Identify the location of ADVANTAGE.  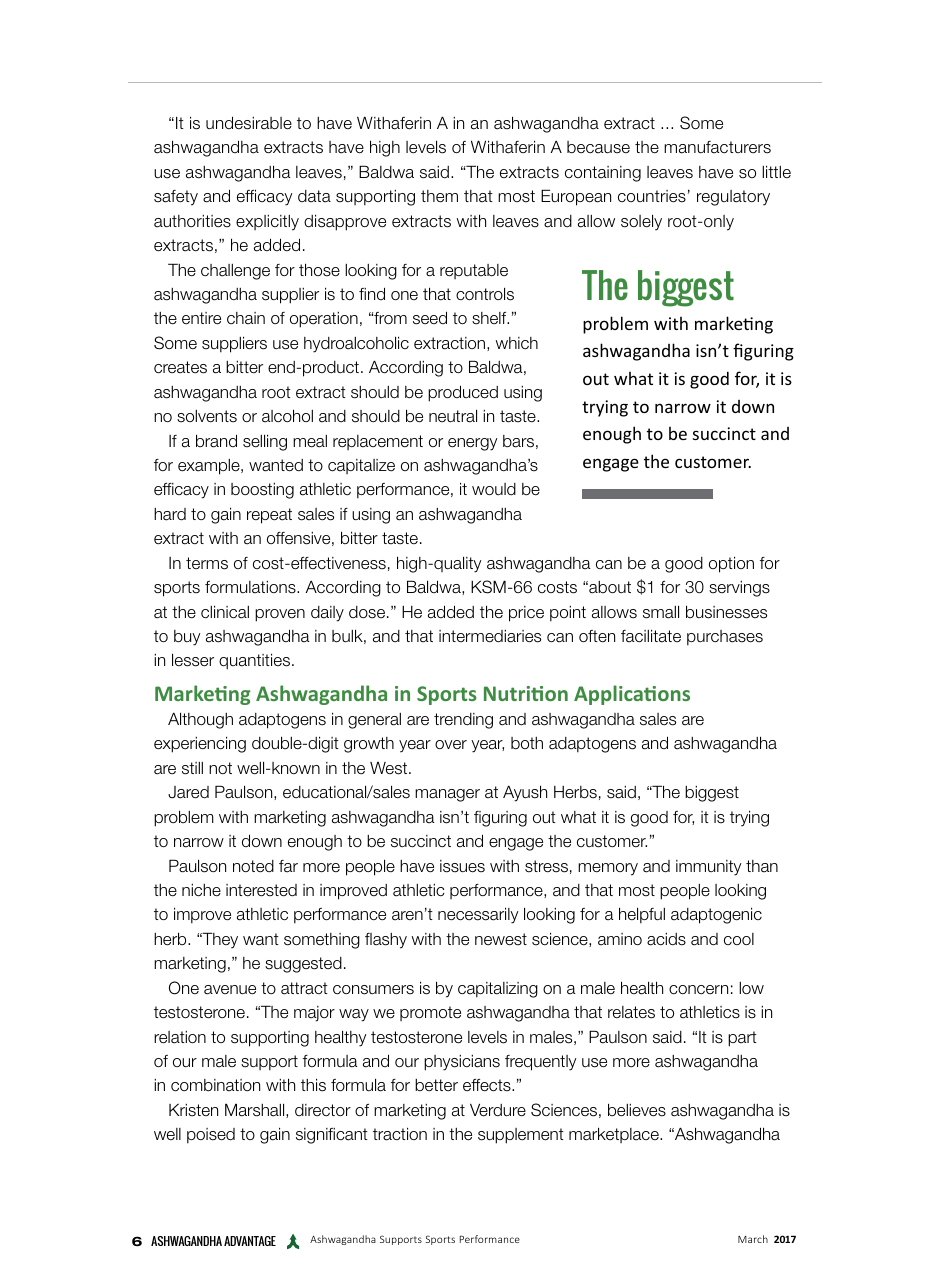
(250, 1241).
